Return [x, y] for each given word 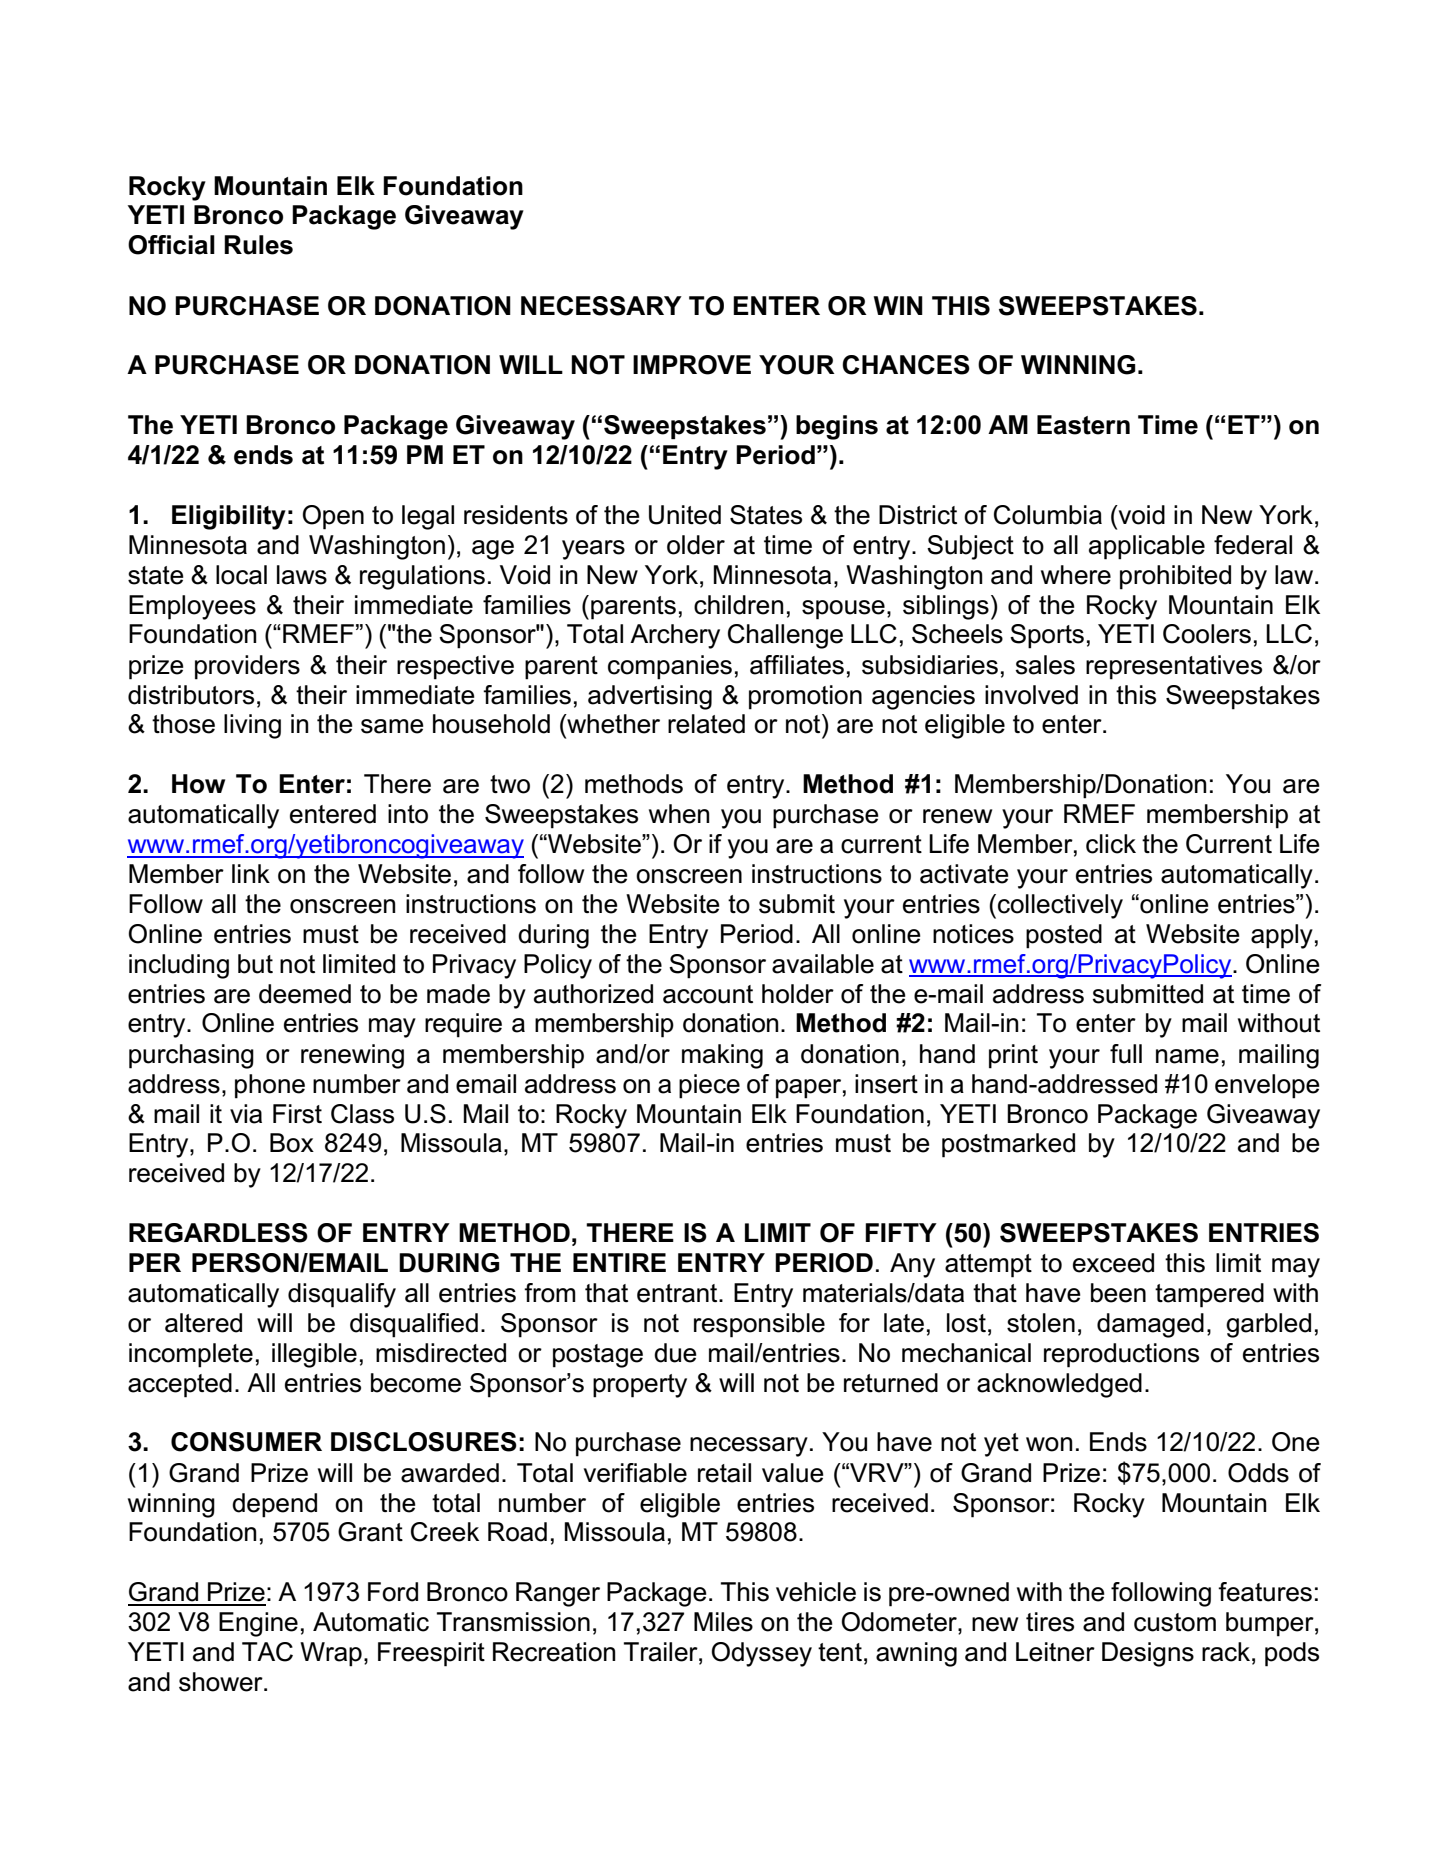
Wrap [331, 1654]
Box [292, 1143]
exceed [1113, 1263]
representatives [1174, 667]
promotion [805, 697]
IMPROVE [692, 365]
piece [709, 1086]
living [252, 726]
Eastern [1083, 425]
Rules [258, 245]
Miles [723, 1622]
